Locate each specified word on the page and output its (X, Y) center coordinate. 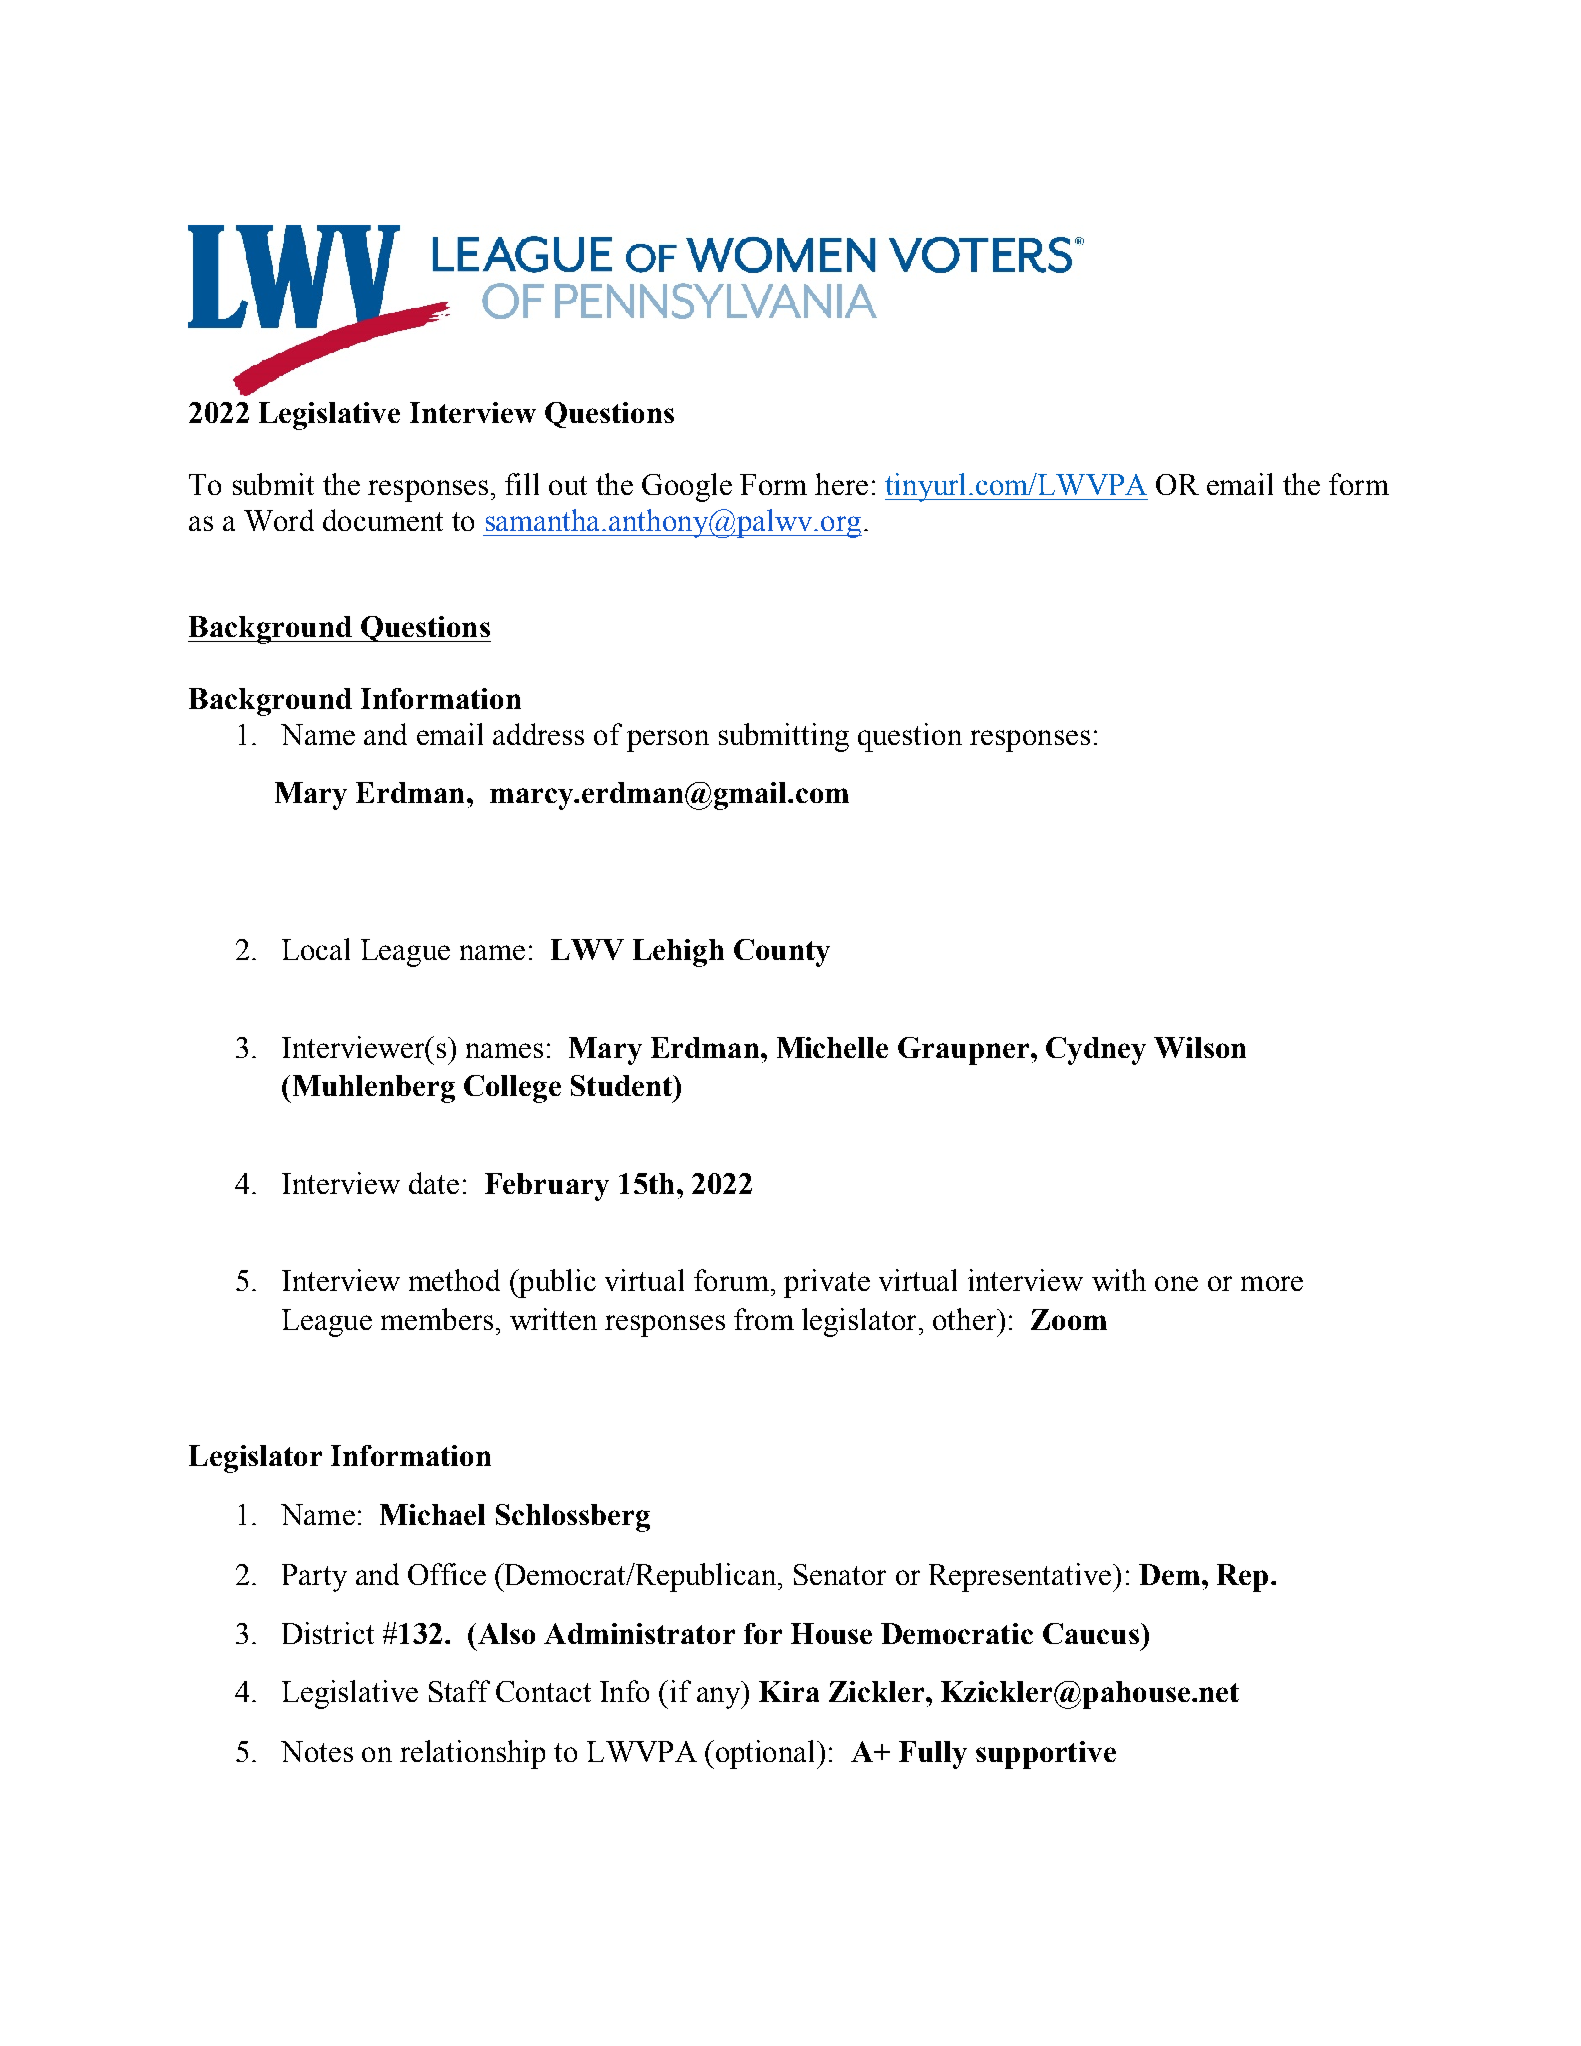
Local (316, 949)
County (782, 953)
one (1176, 1283)
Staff (459, 1691)
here (841, 484)
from (764, 1319)
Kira (789, 1691)
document (383, 520)
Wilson (1200, 1047)
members (437, 1319)
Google (687, 487)
